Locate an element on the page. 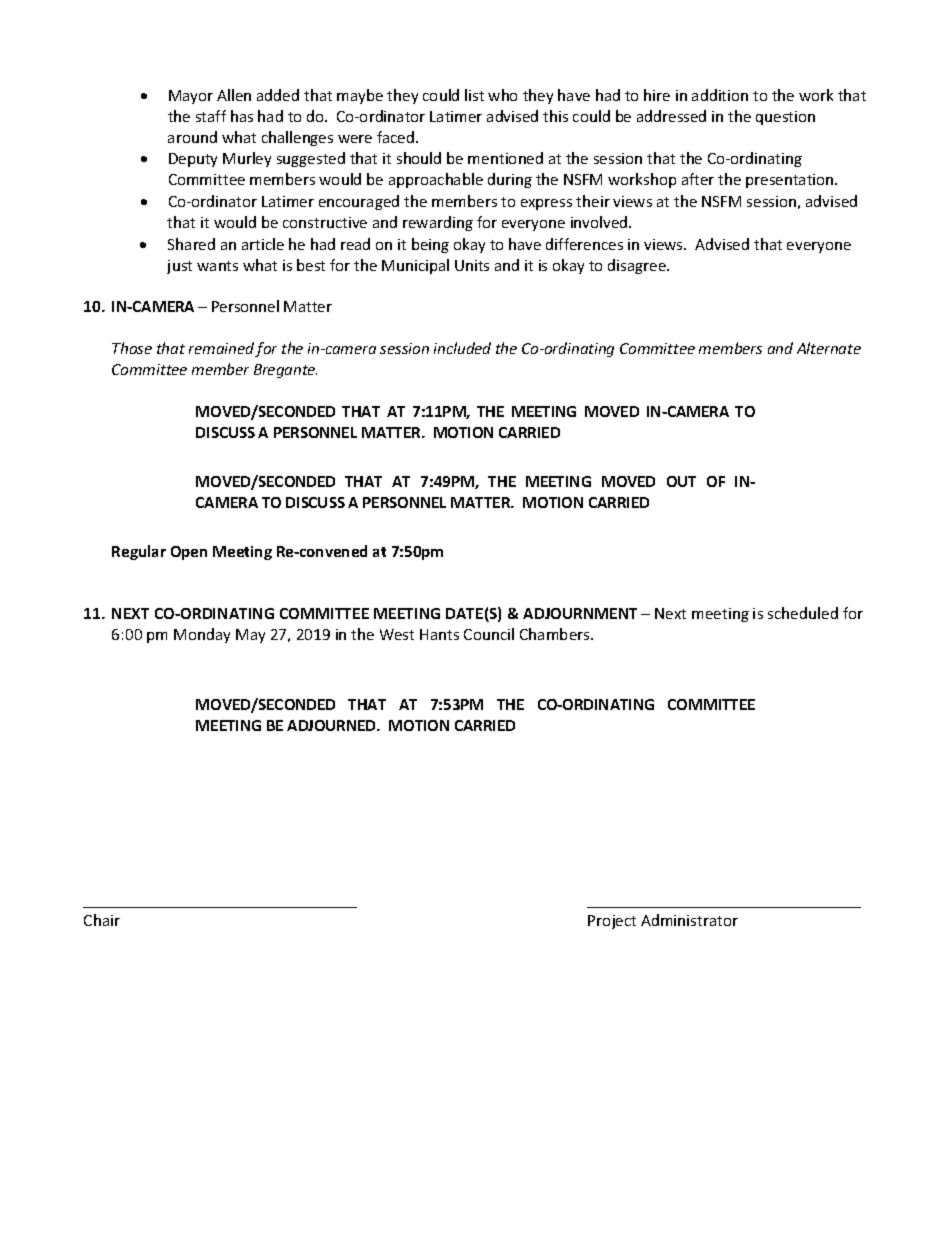 The height and width of the image is (1233, 952). Monday is located at coordinates (202, 635).
